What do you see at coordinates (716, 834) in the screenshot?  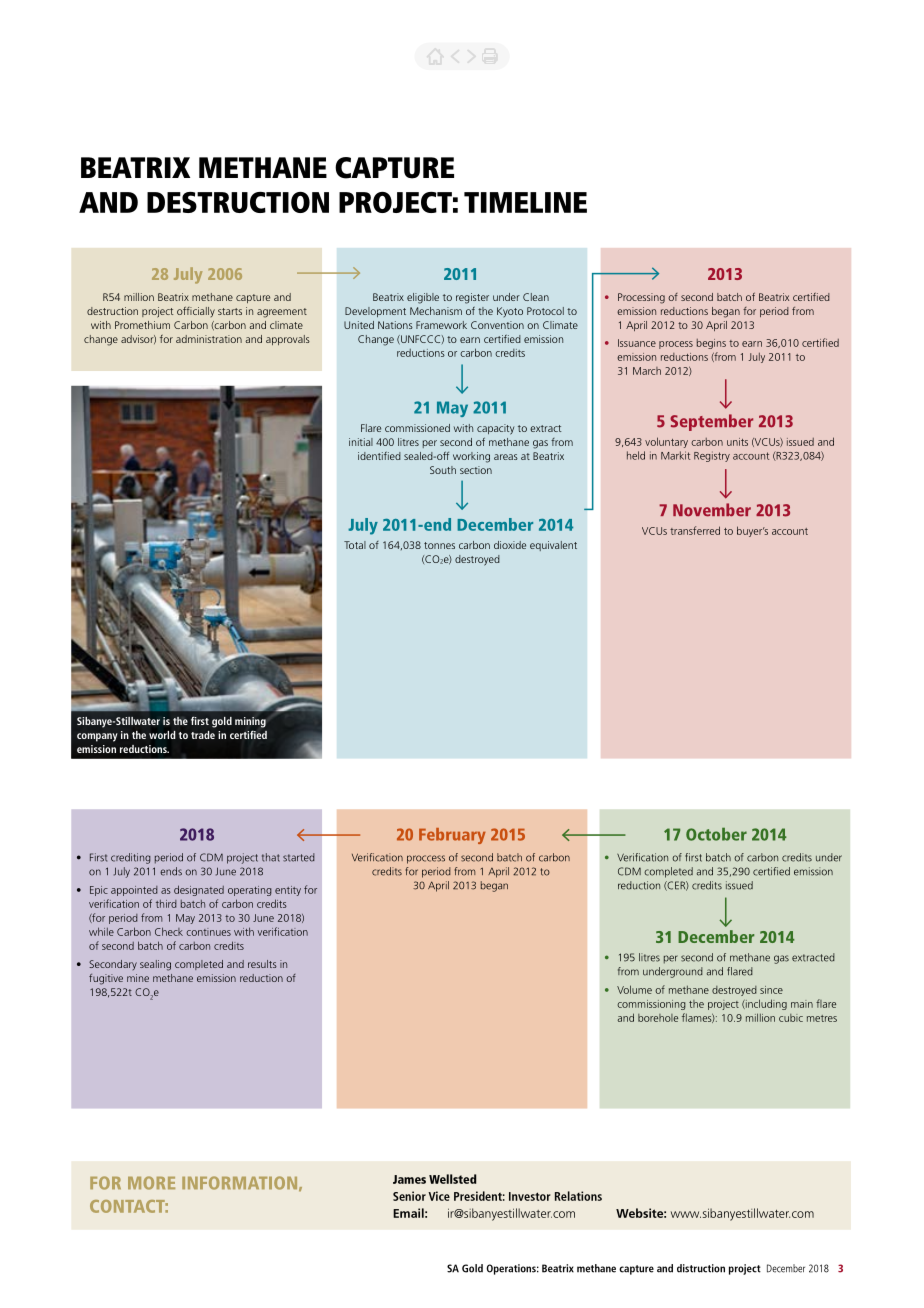 I see `October` at bounding box center [716, 834].
